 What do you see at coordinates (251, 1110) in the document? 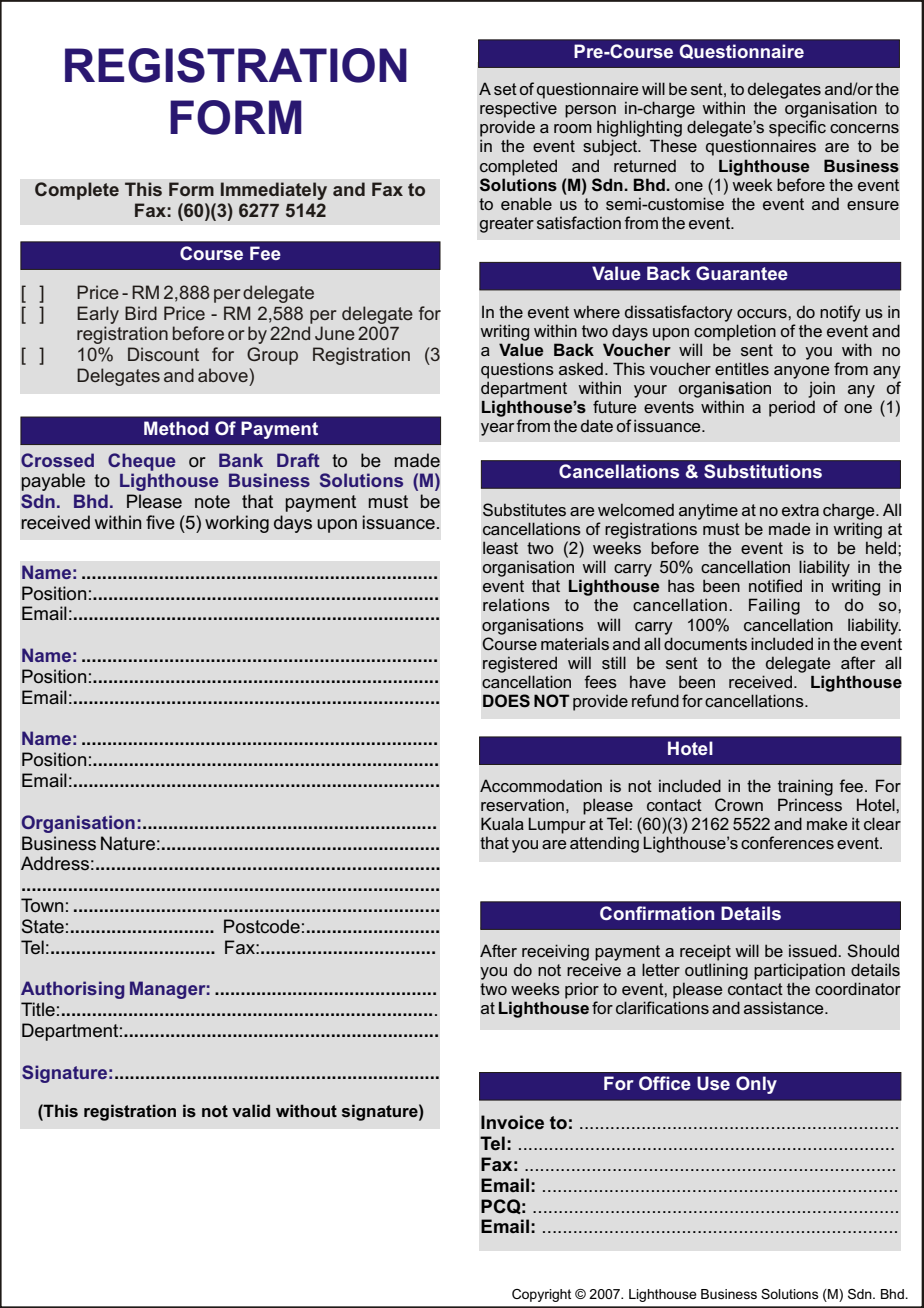
I see `valid` at bounding box center [251, 1110].
